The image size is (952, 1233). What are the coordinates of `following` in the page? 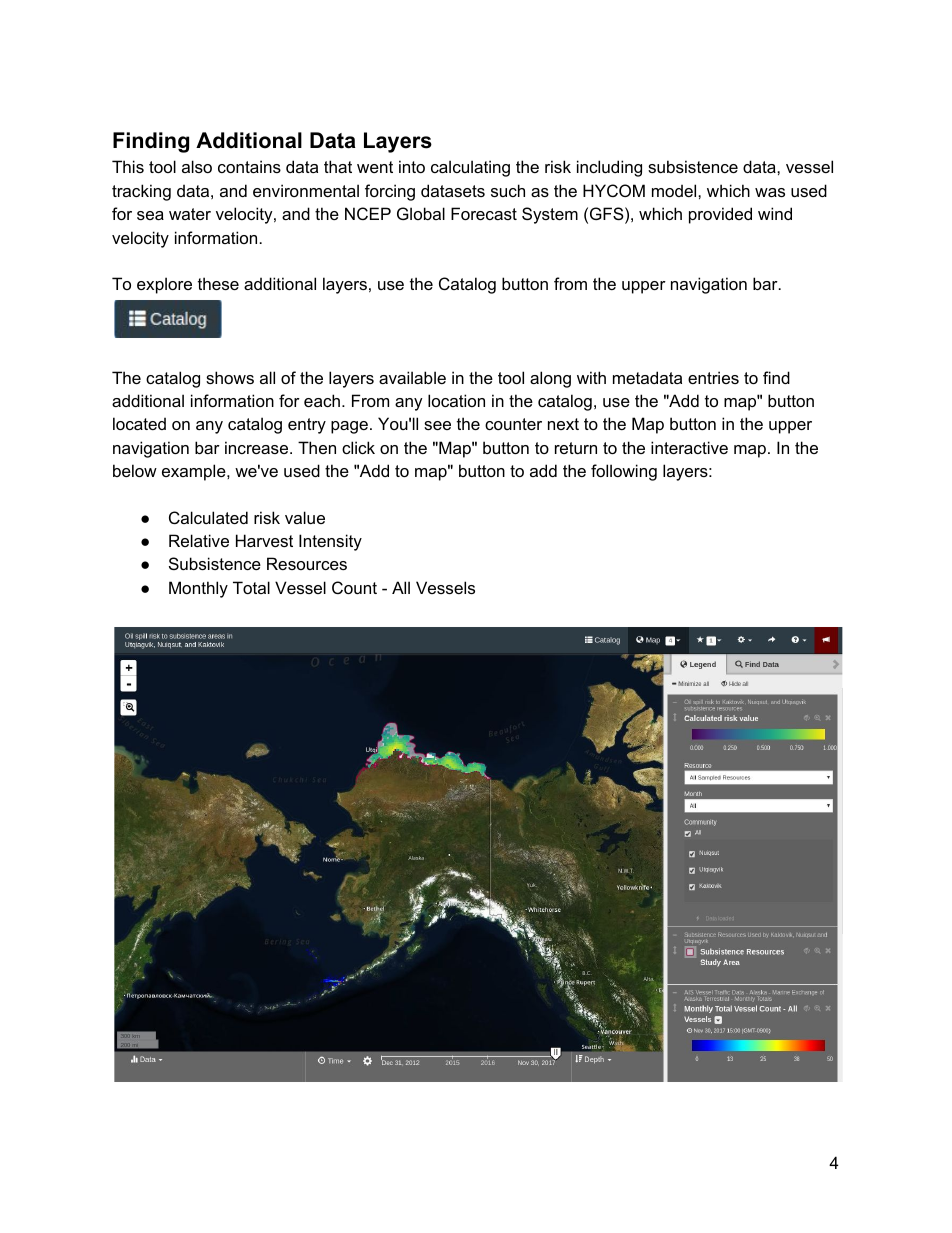 It's located at (624, 472).
